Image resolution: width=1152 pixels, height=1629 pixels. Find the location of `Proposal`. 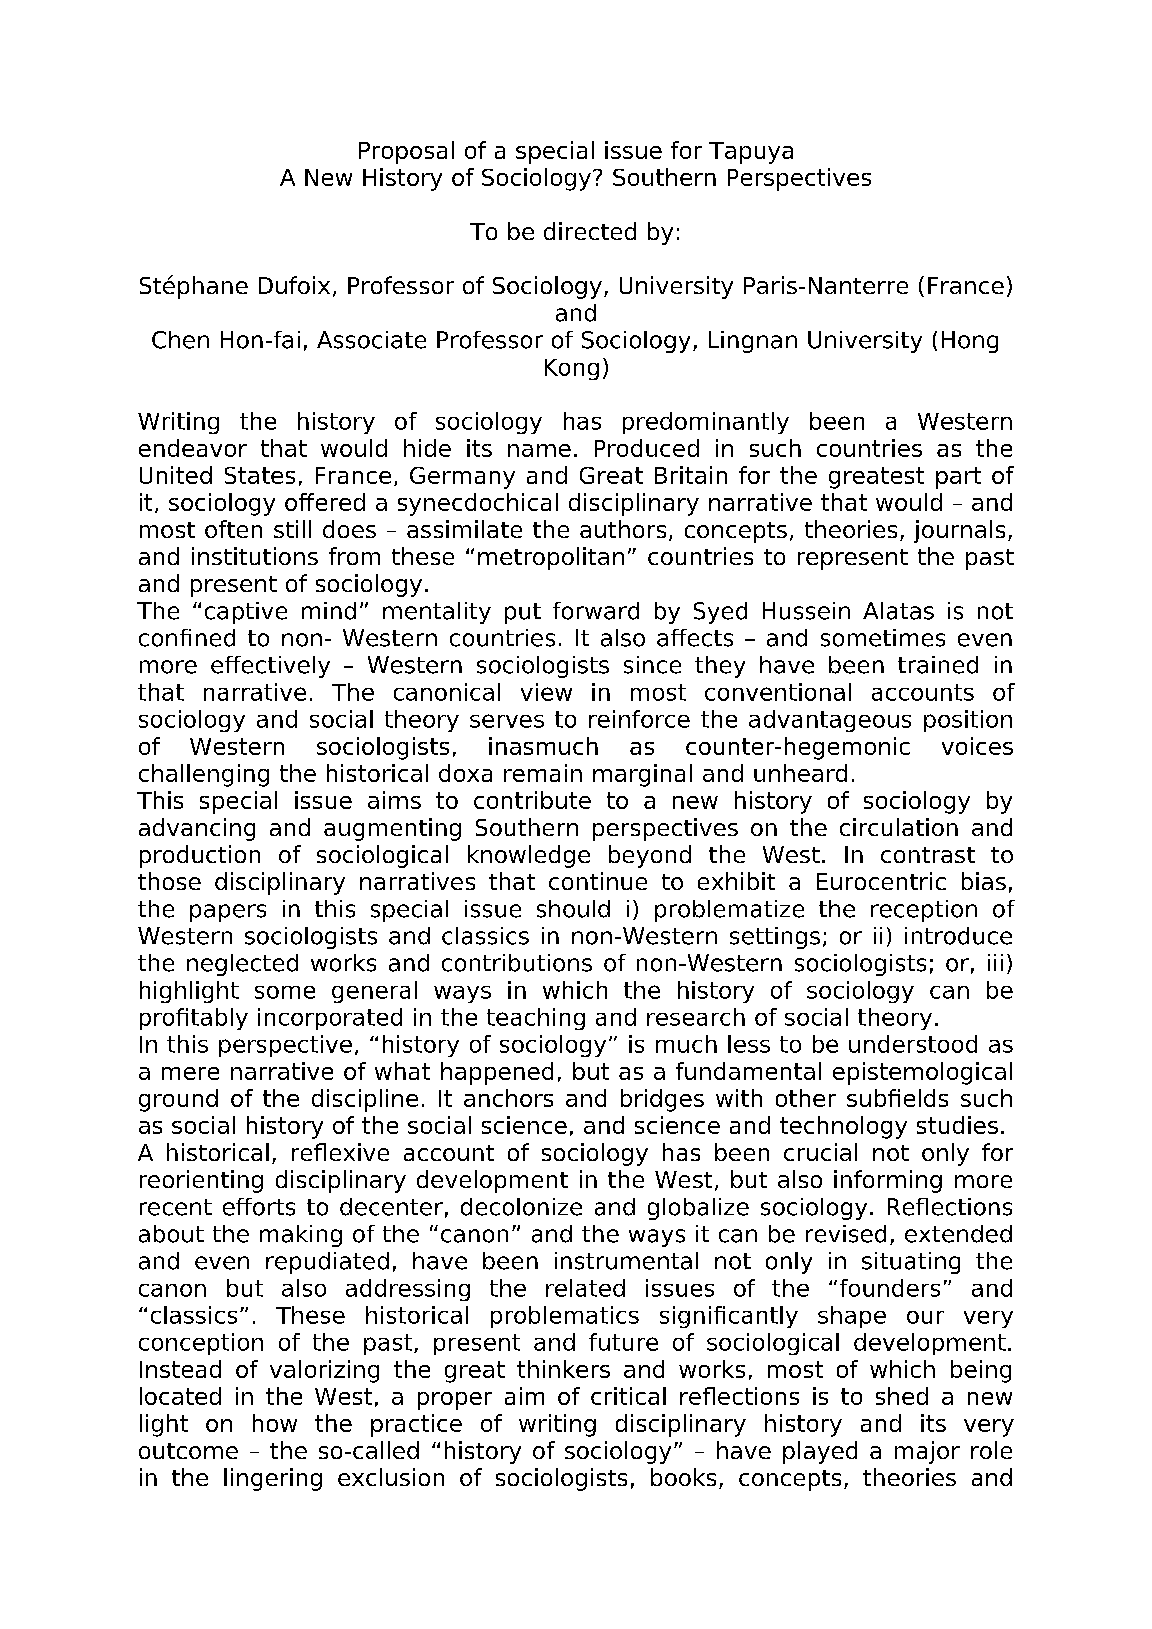

Proposal is located at coordinates (406, 152).
